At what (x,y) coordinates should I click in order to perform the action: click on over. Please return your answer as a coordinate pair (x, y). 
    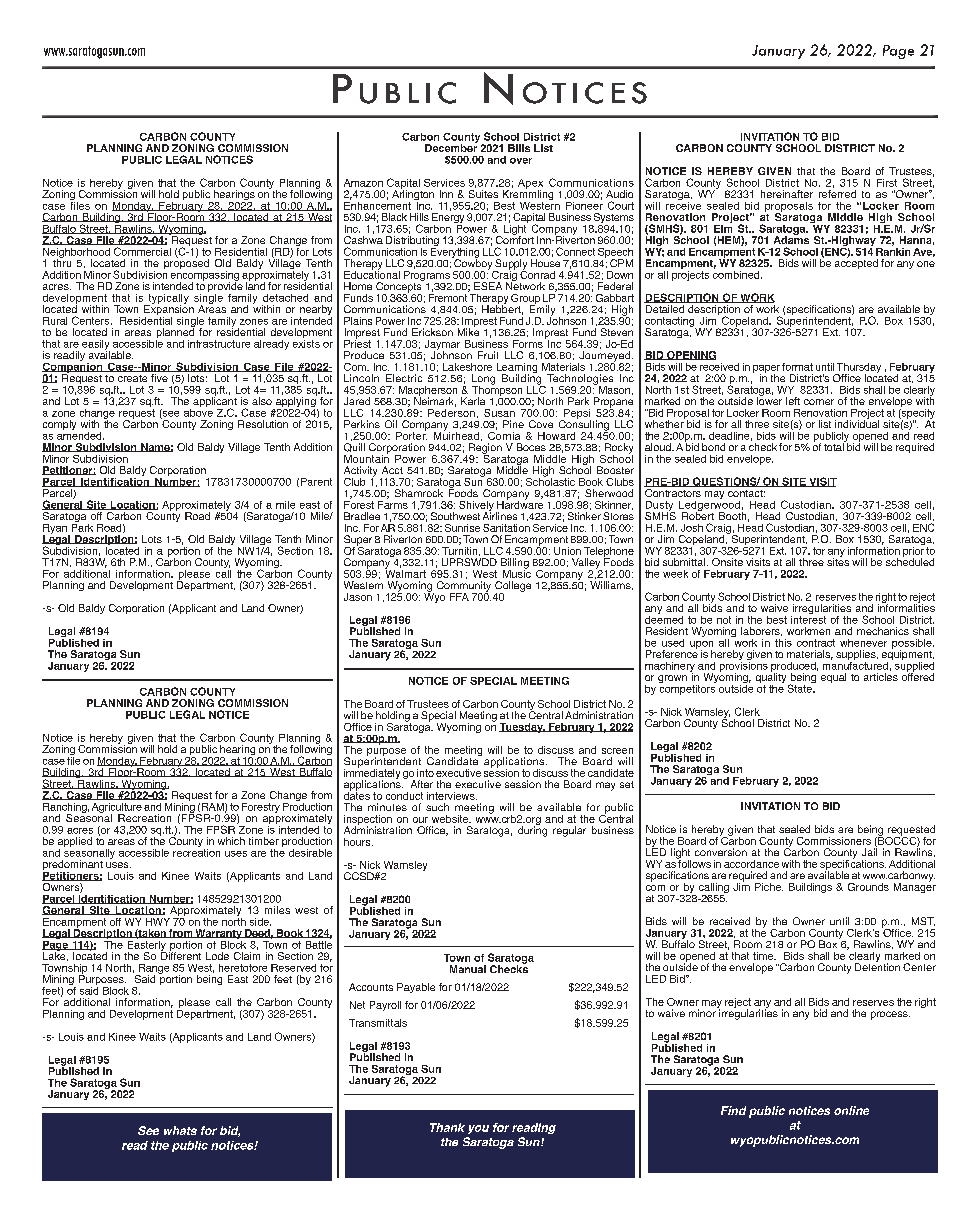
    Looking at the image, I should click on (521, 161).
